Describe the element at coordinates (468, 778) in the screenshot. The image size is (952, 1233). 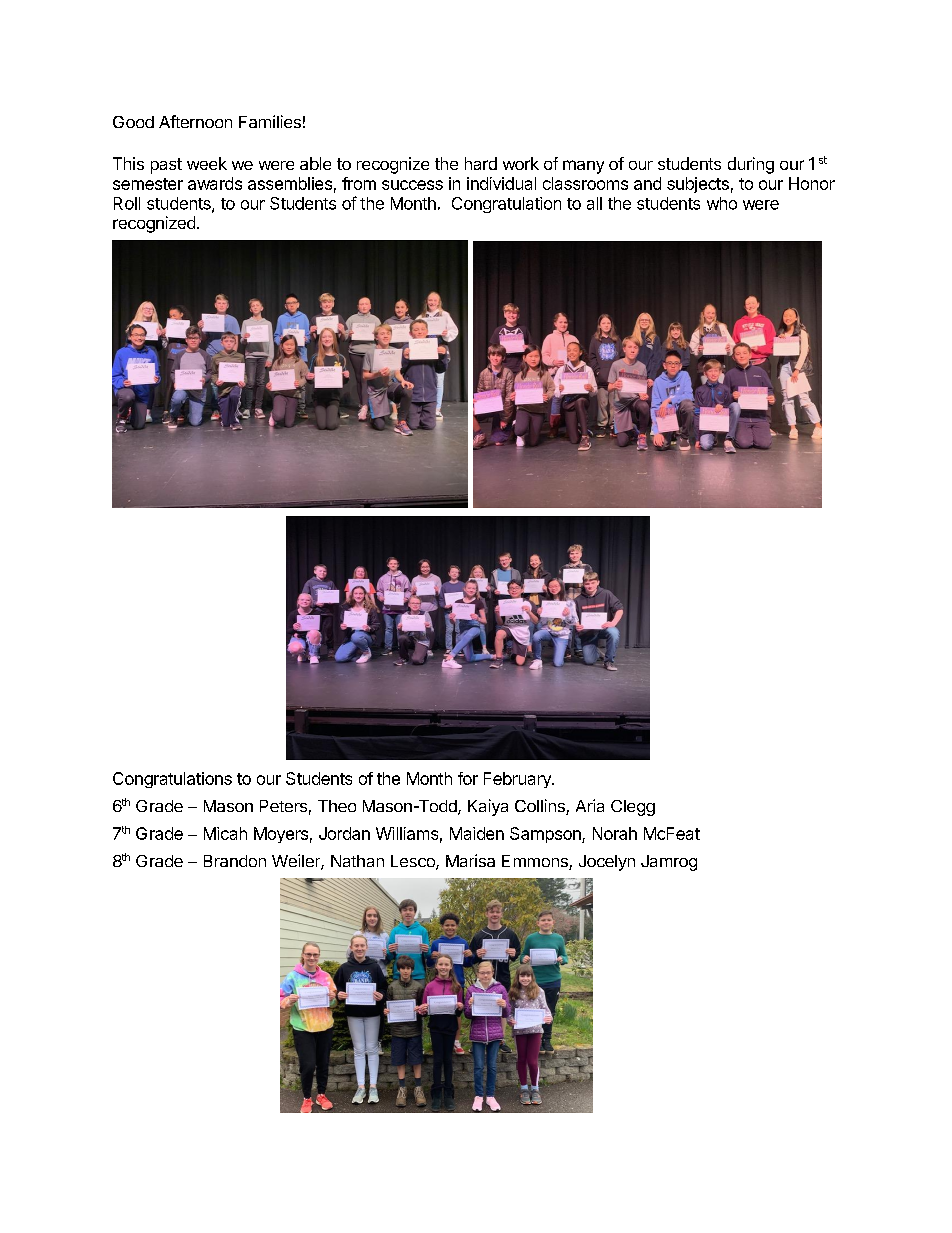
I see `for` at that location.
